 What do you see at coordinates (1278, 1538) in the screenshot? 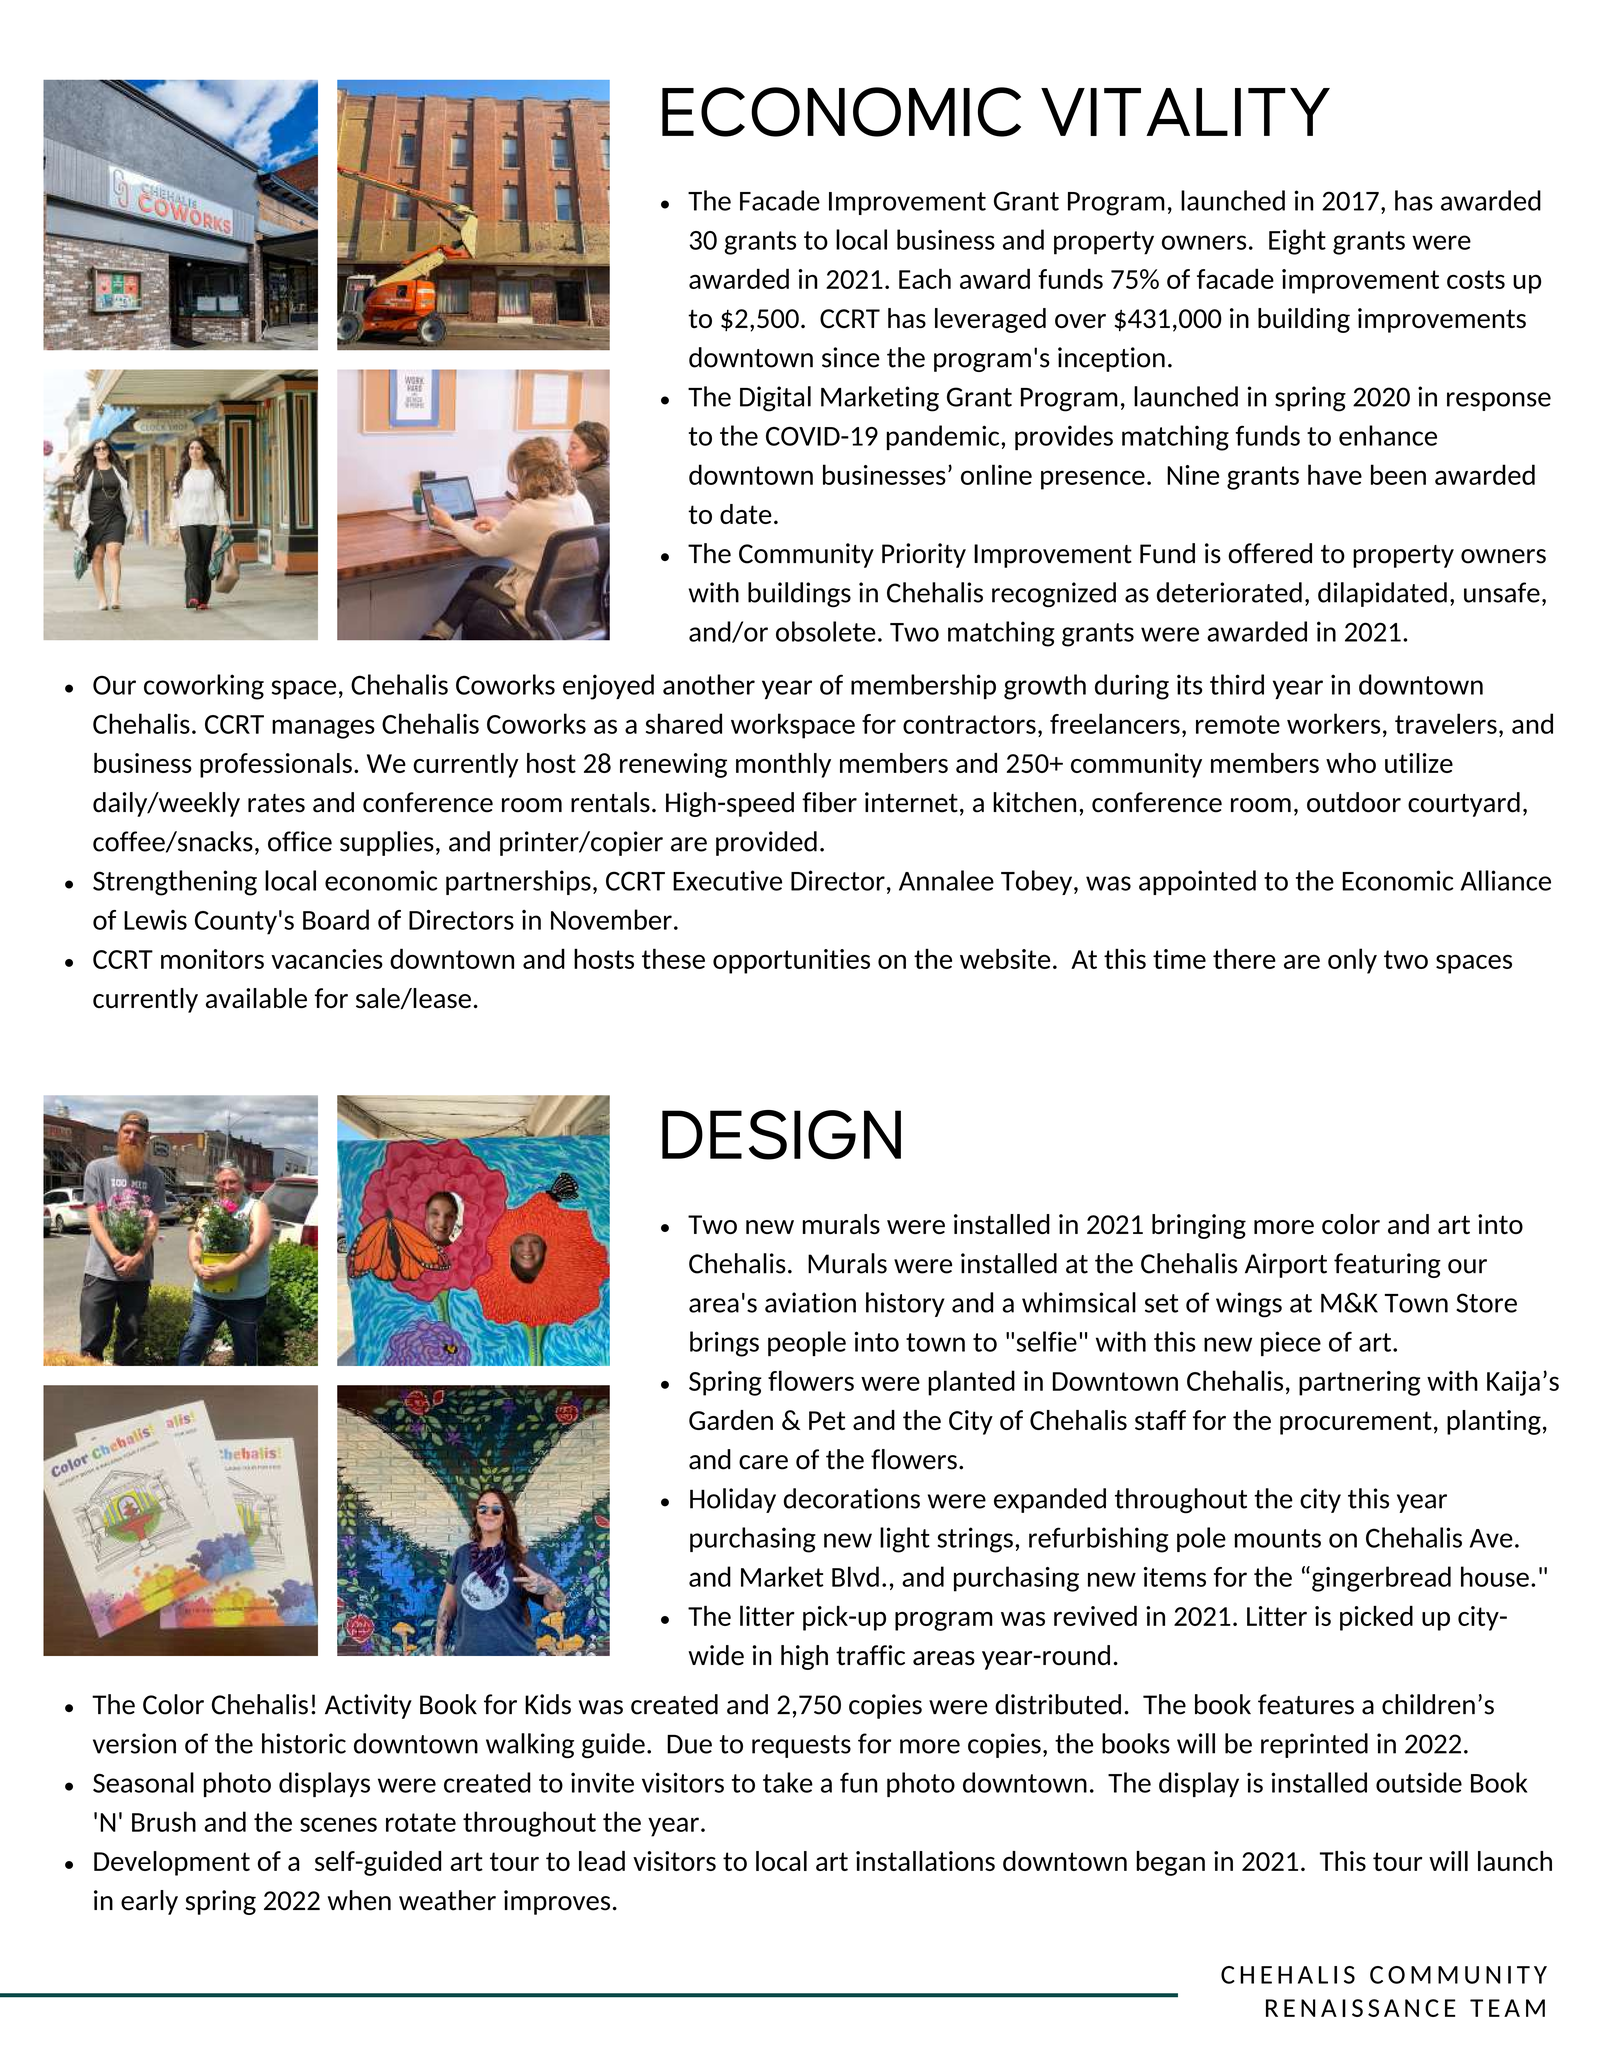
I see `mounts` at bounding box center [1278, 1538].
